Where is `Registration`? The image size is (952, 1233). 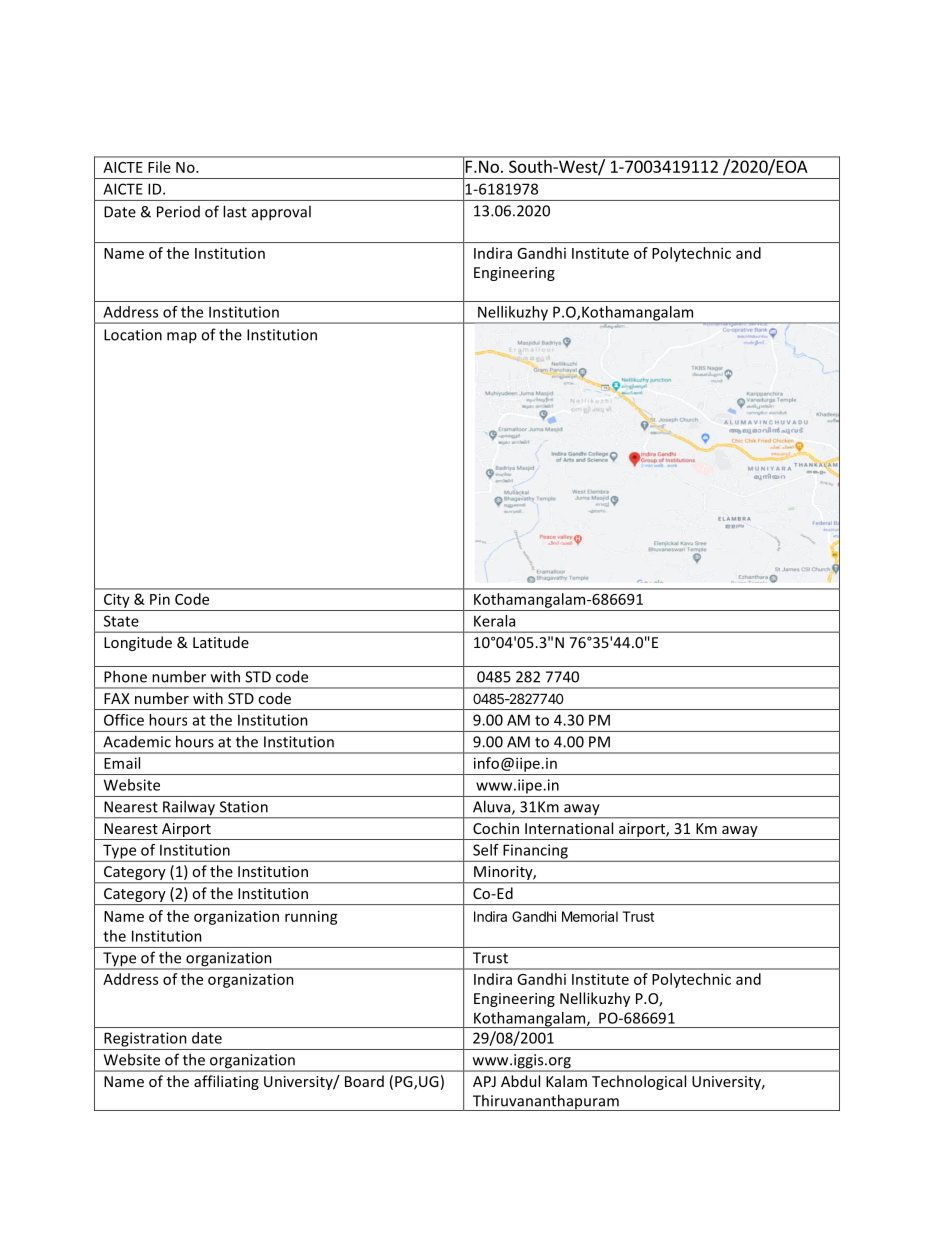 Registration is located at coordinates (145, 1039).
